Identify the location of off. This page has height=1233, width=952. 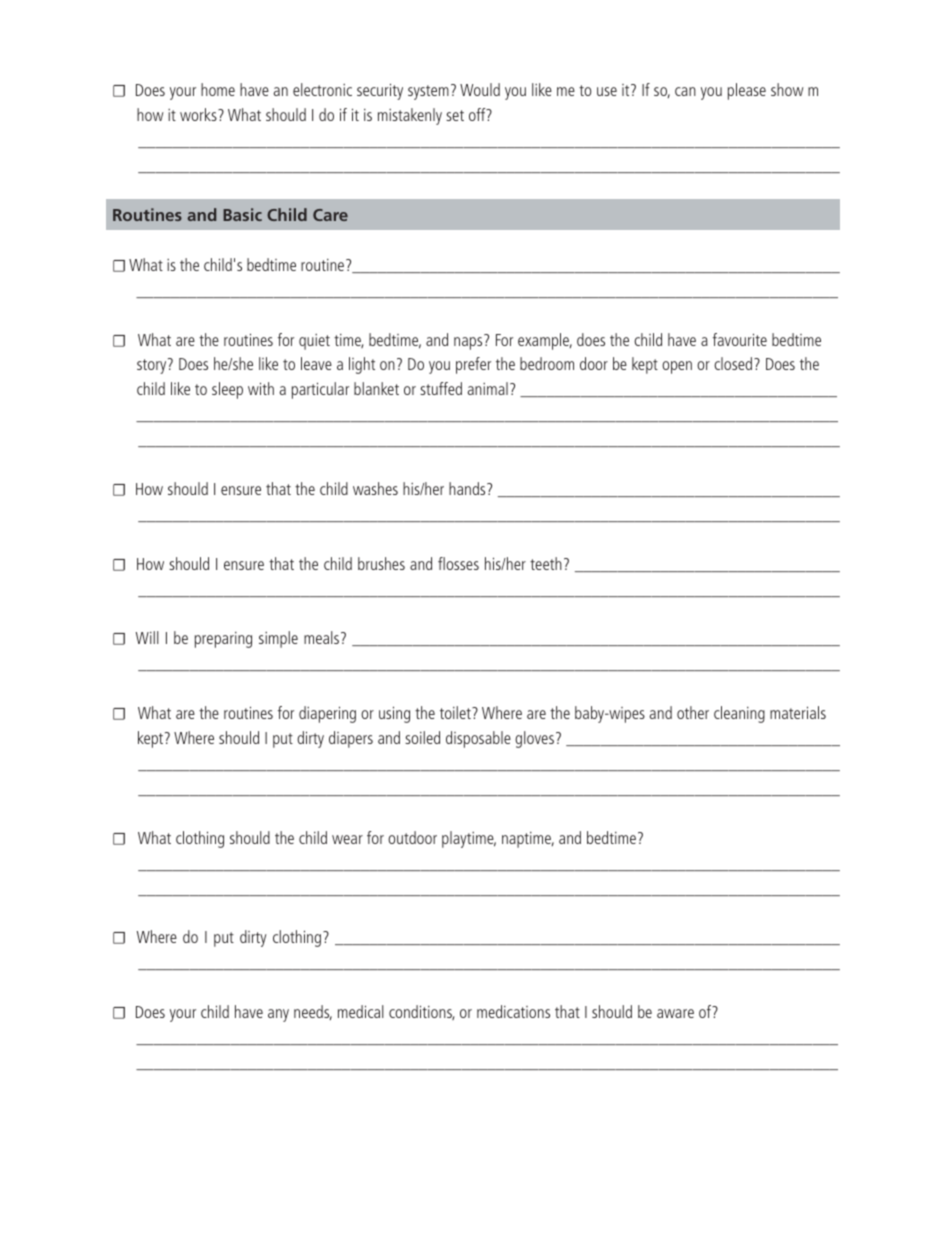
(478, 114).
